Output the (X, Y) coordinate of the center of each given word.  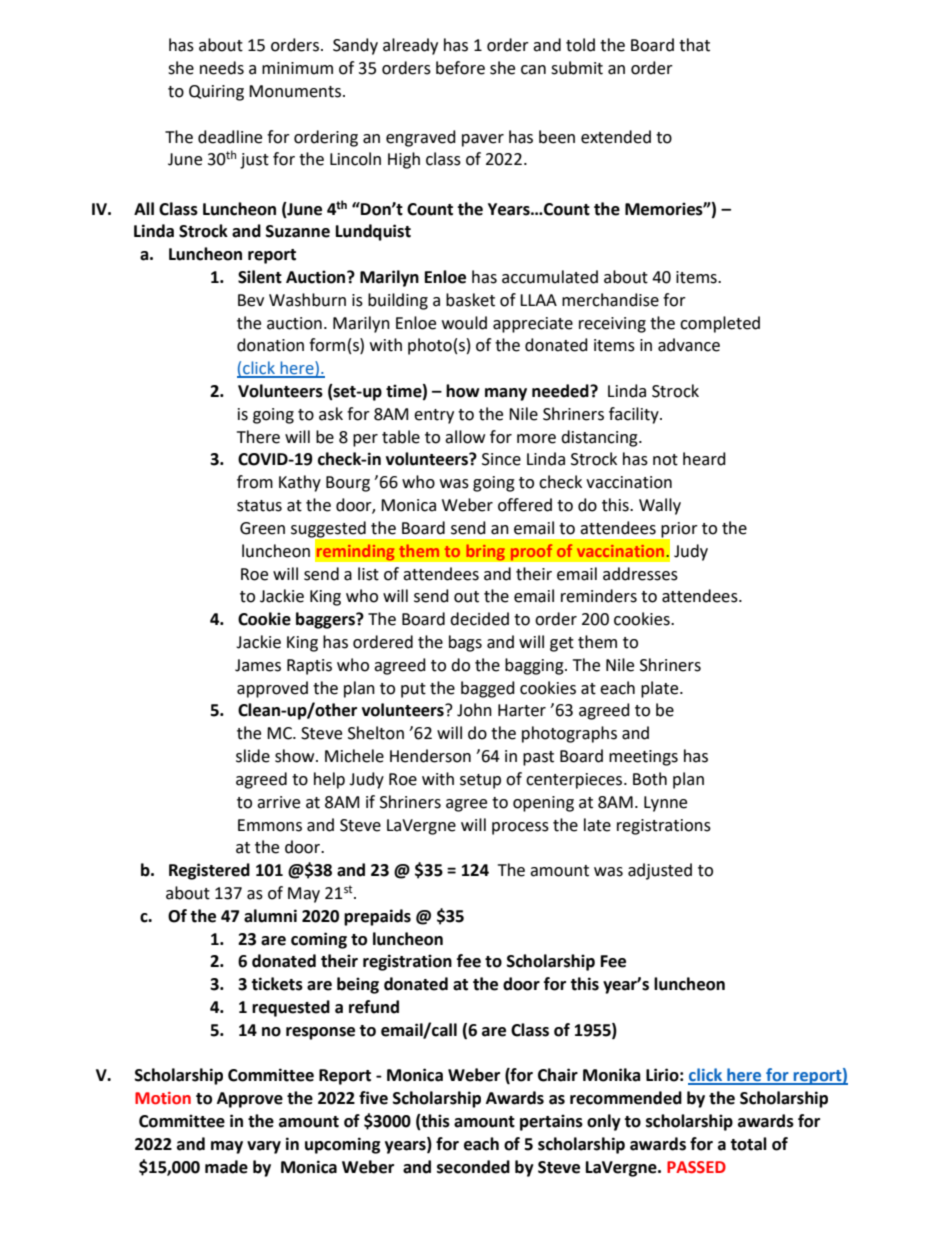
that (694, 45)
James (258, 665)
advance (689, 345)
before (460, 68)
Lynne (665, 804)
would (464, 323)
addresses (640, 574)
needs (222, 68)
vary (264, 1147)
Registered (209, 871)
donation (270, 345)
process (520, 828)
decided (479, 619)
